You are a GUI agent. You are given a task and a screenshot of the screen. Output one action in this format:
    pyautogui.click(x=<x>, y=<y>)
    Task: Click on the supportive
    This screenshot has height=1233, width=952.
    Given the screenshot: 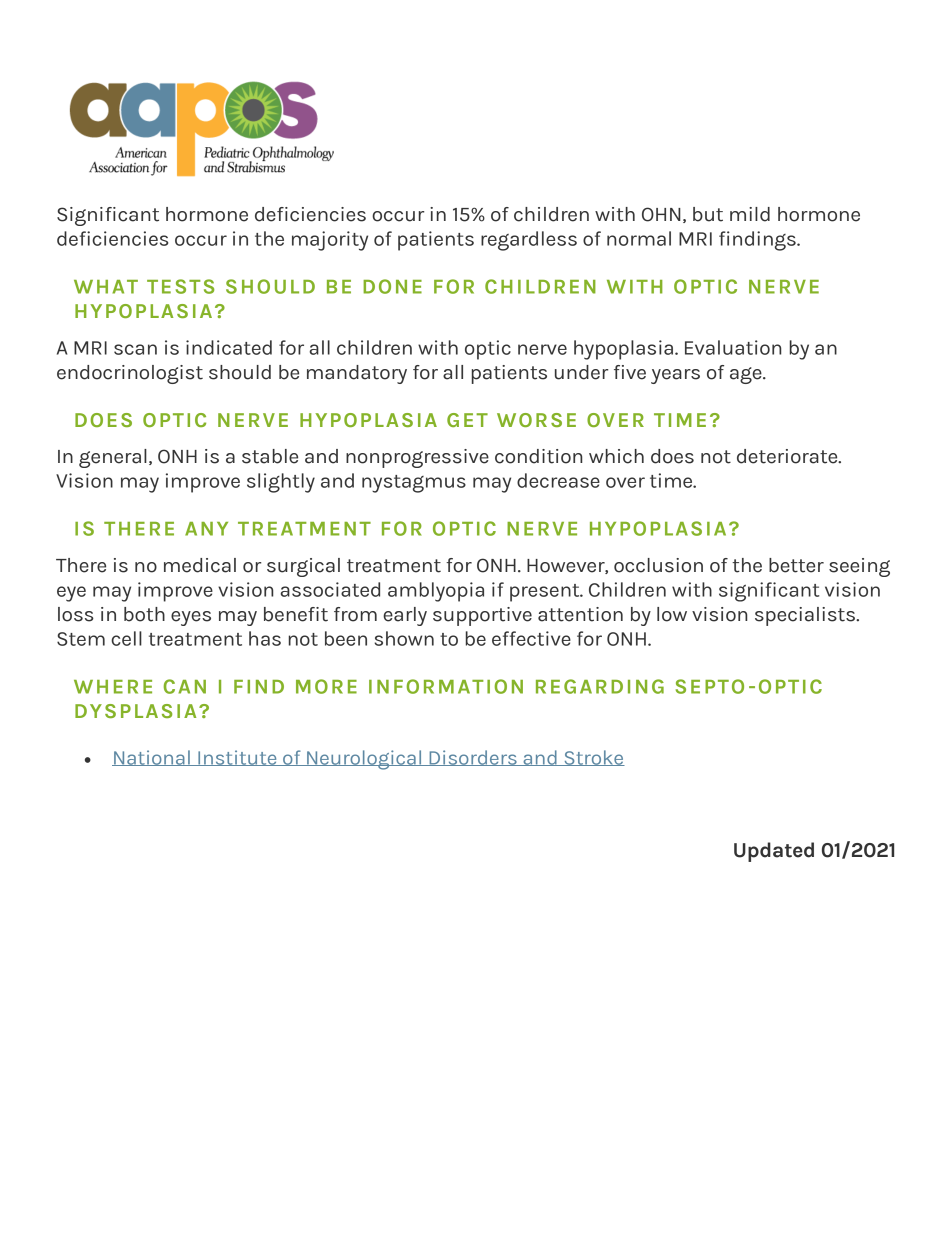 What is the action you would take?
    pyautogui.click(x=482, y=616)
